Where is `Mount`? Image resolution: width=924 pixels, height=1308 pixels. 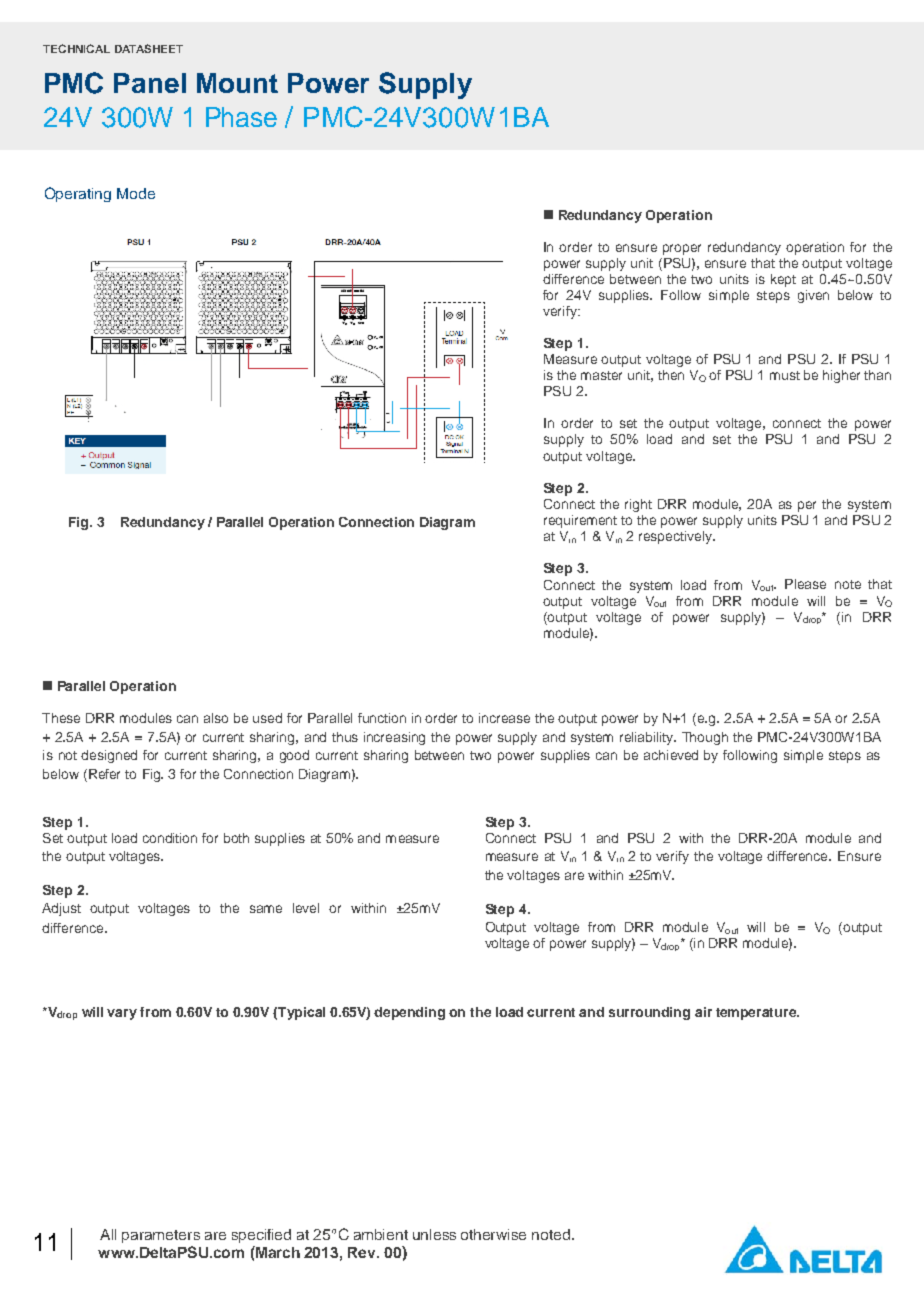
Mount is located at coordinates (237, 83).
